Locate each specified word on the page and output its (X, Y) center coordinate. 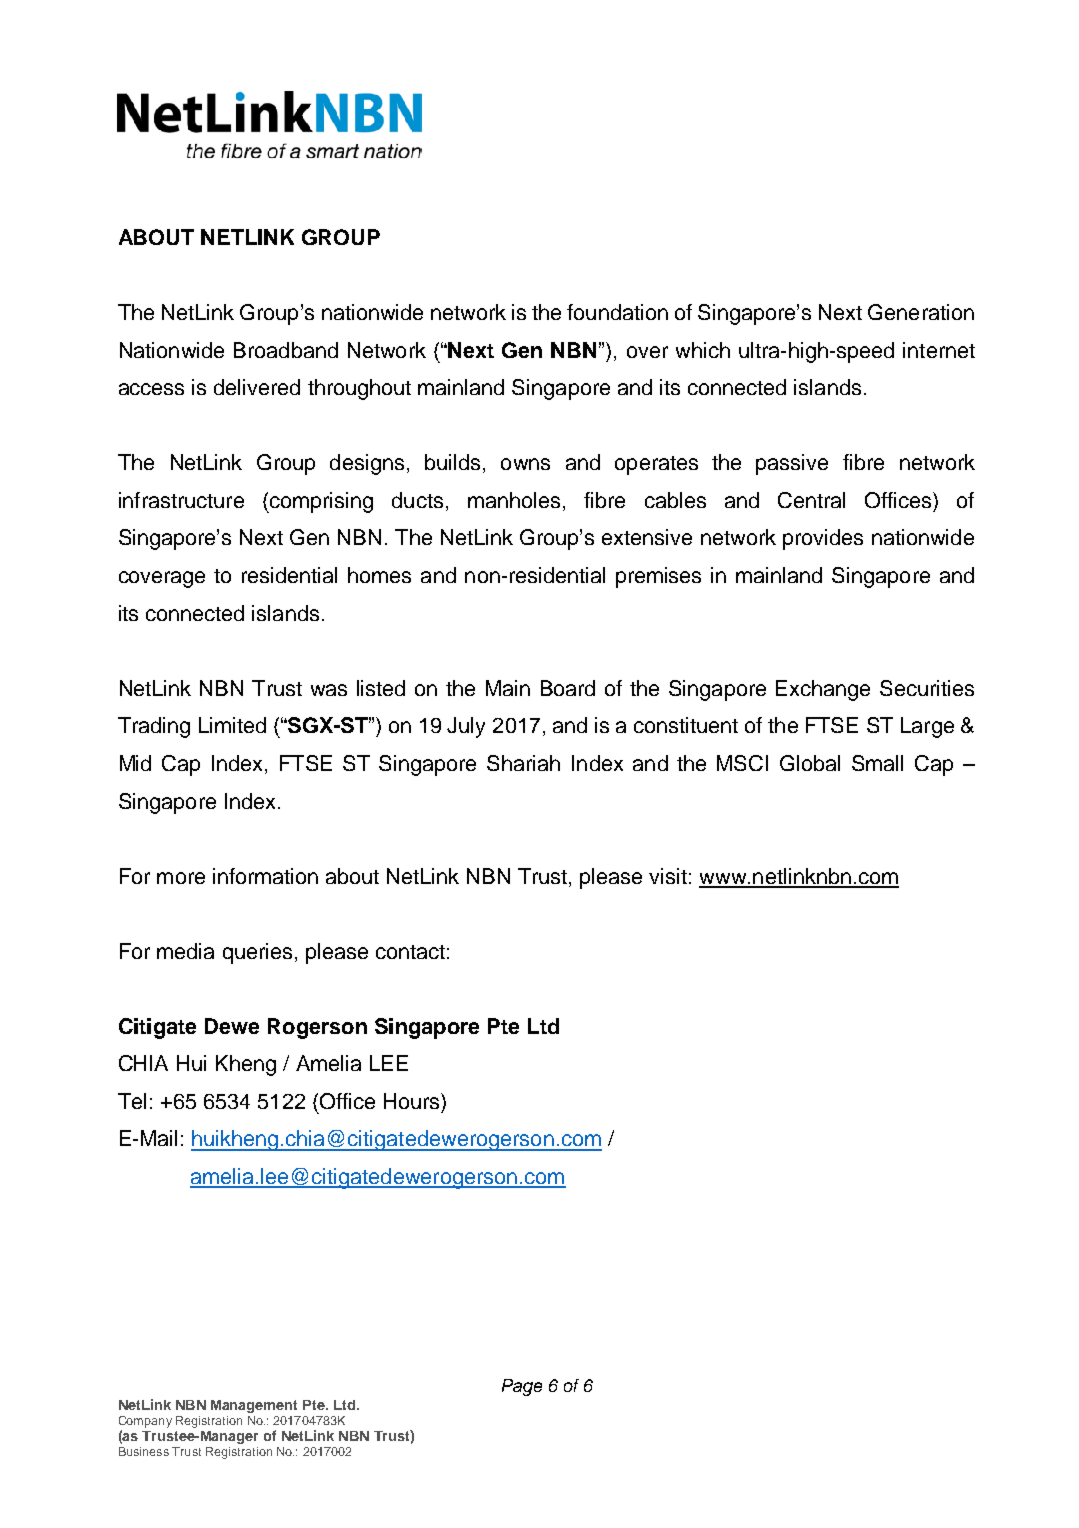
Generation (921, 312)
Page (522, 1387)
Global (810, 763)
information (265, 876)
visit (668, 876)
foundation (617, 312)
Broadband (286, 350)
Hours (413, 1101)
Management (254, 1406)
